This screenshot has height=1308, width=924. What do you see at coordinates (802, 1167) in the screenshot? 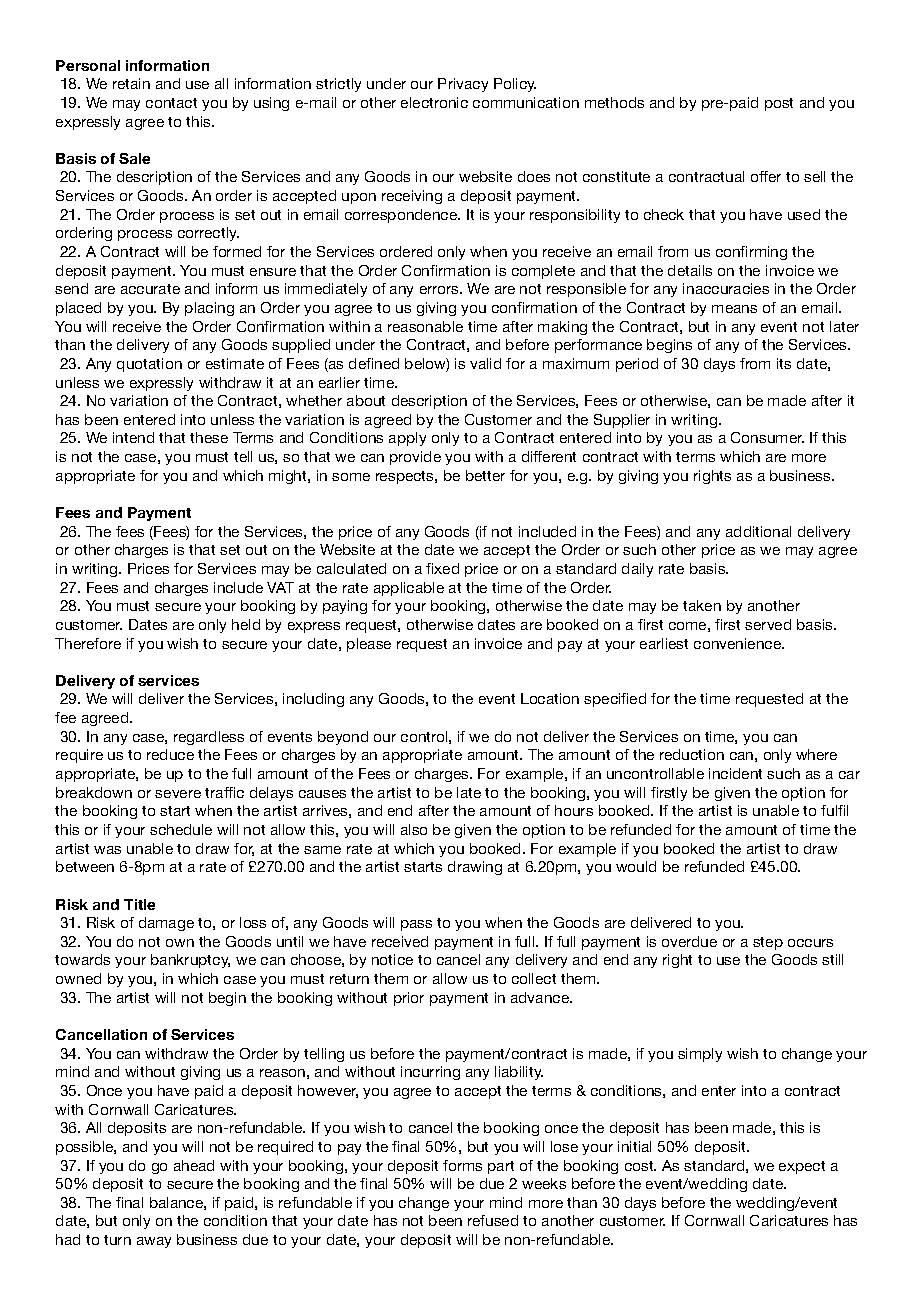
I see `expect` at bounding box center [802, 1167].
